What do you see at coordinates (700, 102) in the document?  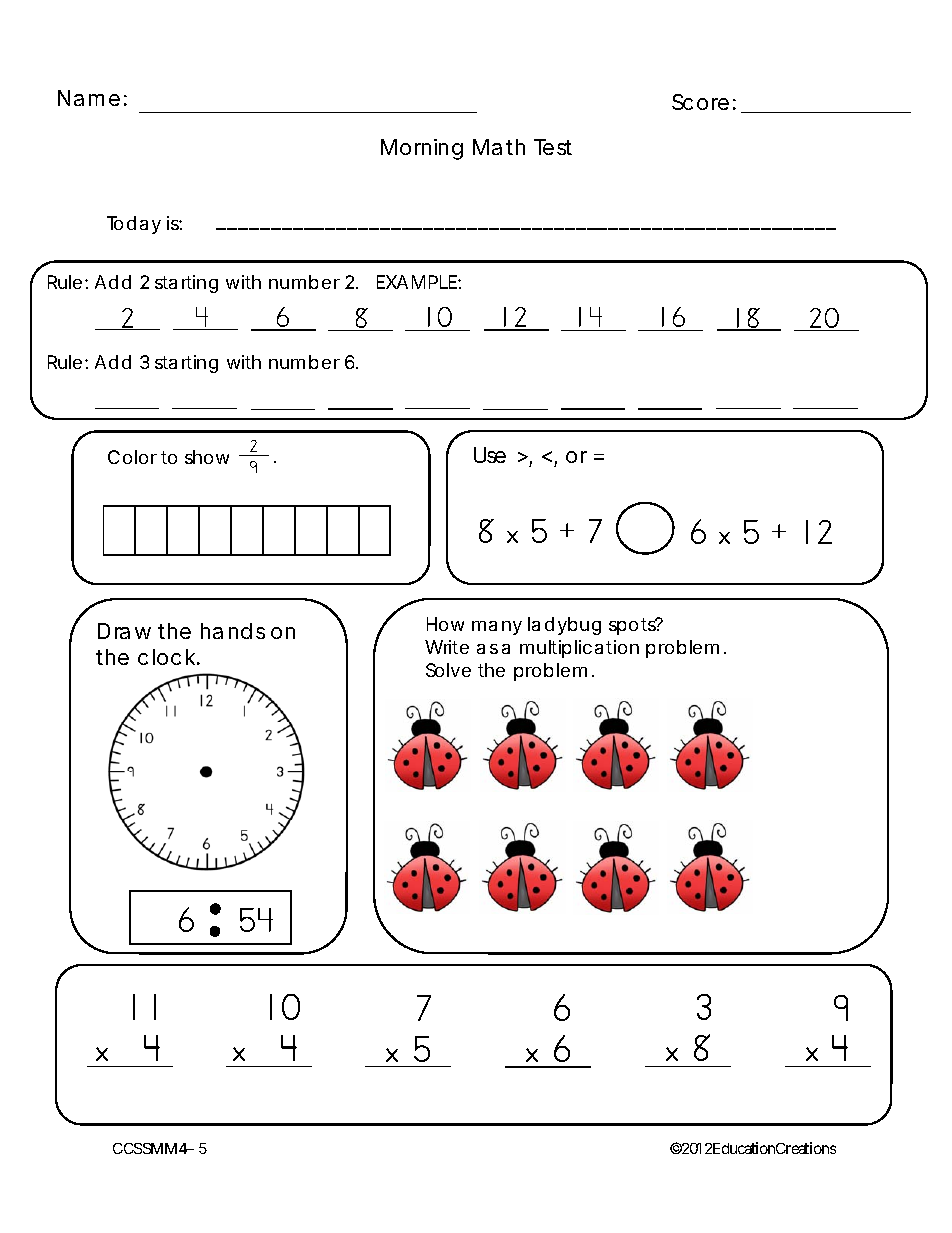 I see `Score` at bounding box center [700, 102].
